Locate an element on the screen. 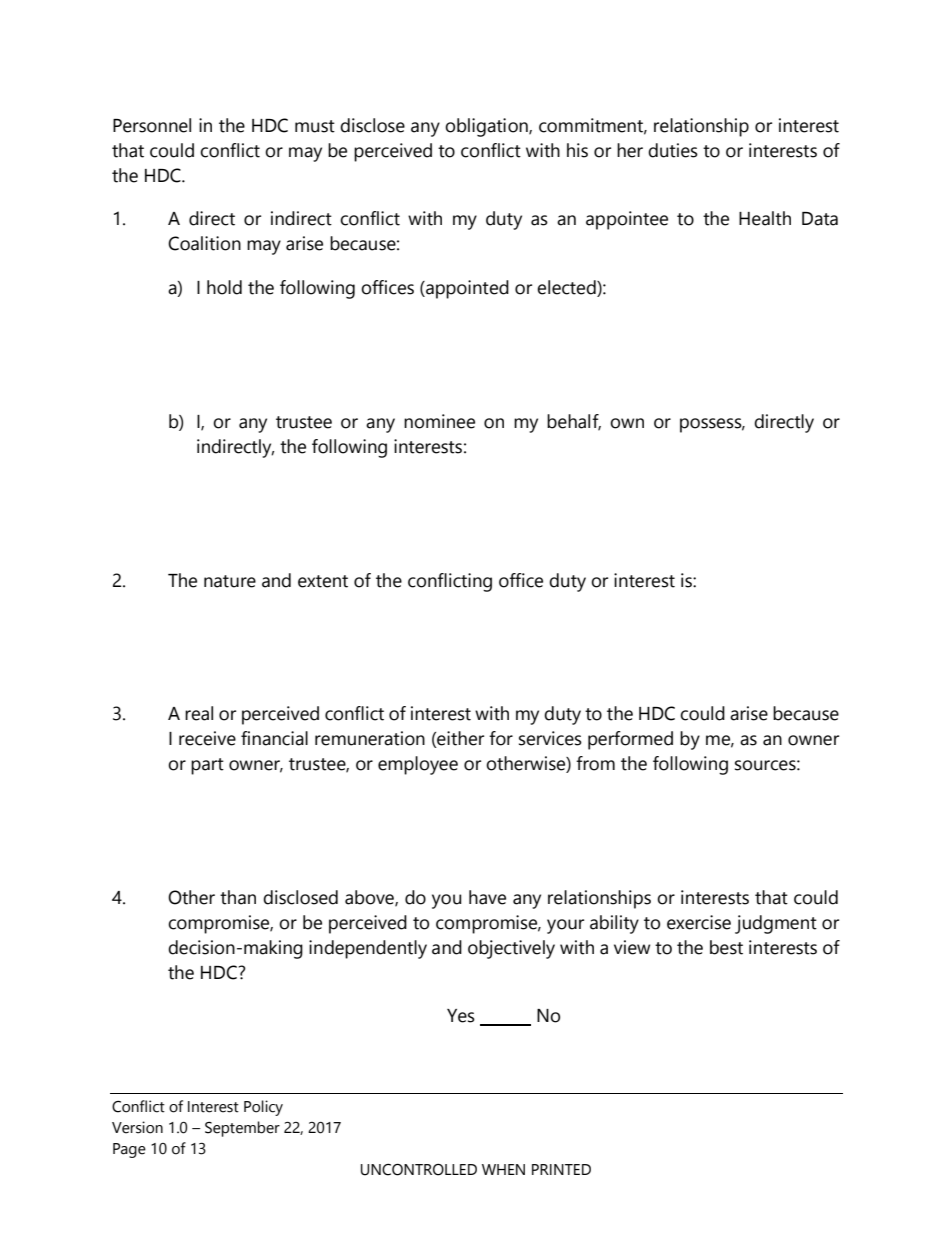 The image size is (952, 1233). obligation is located at coordinates (487, 127).
